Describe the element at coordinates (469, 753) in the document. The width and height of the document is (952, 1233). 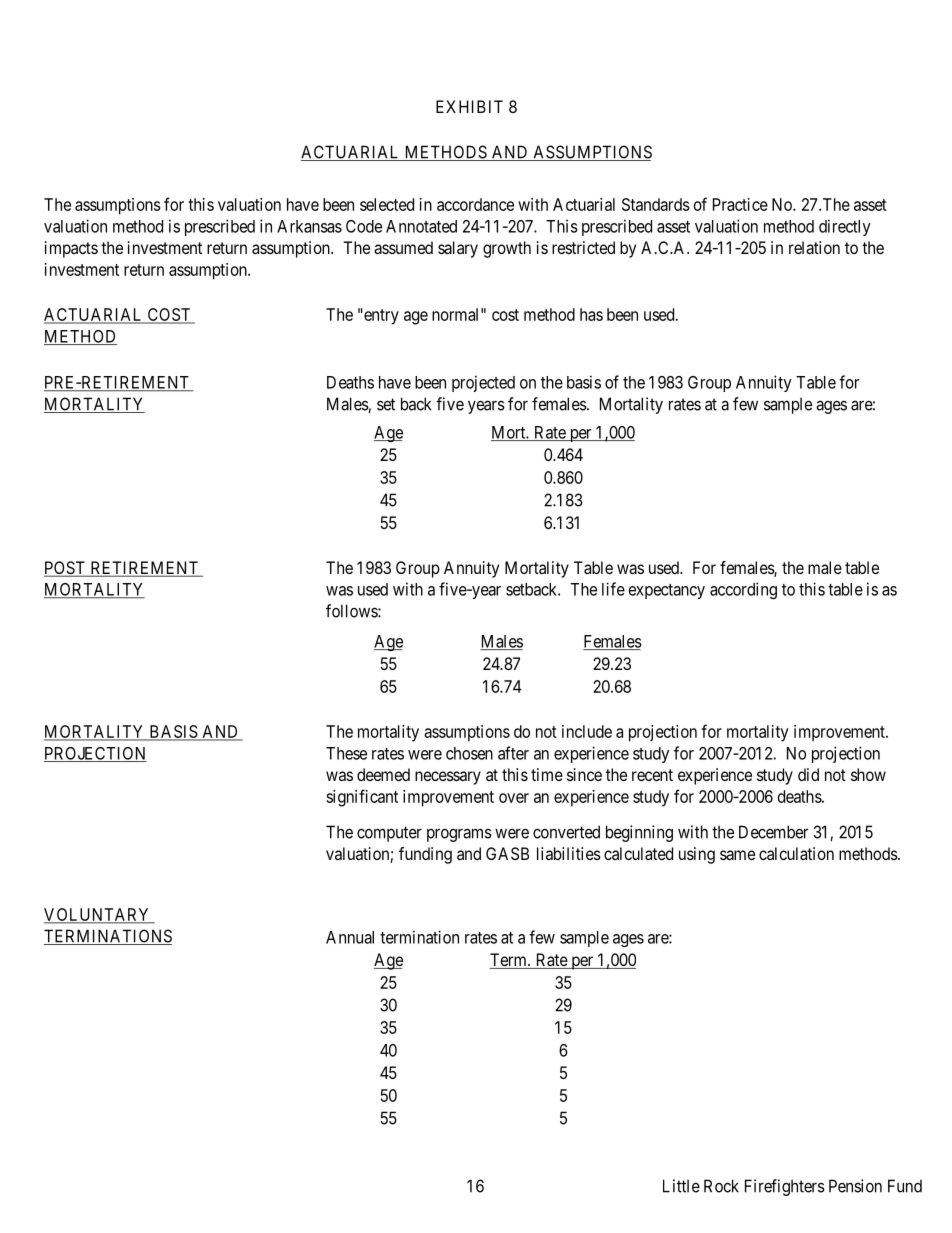
I see `chosen` at that location.
